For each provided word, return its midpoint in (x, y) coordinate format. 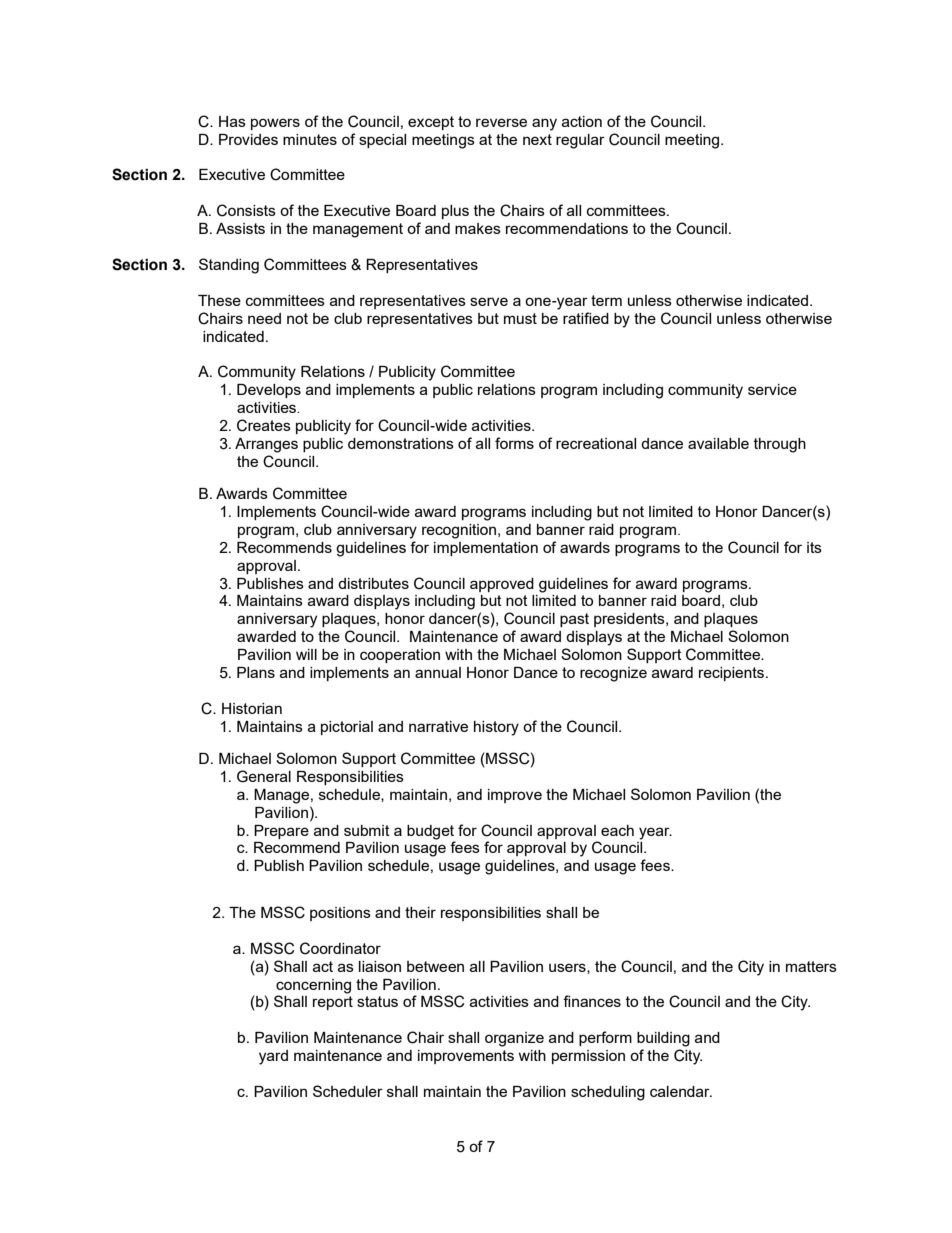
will (306, 654)
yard (273, 1057)
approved (502, 585)
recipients (733, 674)
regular (580, 141)
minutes (310, 139)
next (537, 139)
